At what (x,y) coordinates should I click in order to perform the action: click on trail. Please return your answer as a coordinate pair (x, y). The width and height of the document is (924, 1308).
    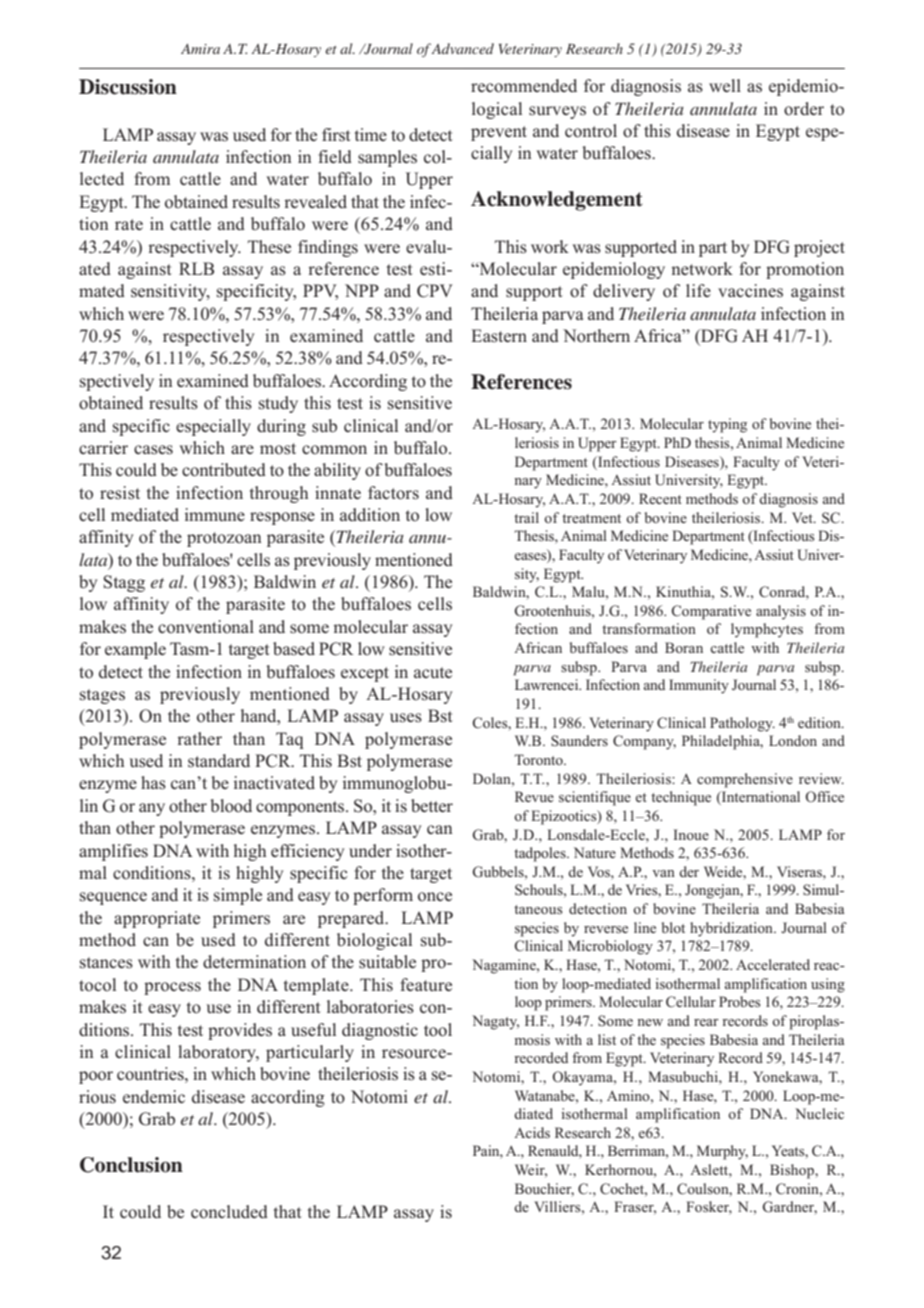
    Looking at the image, I should click on (526, 517).
